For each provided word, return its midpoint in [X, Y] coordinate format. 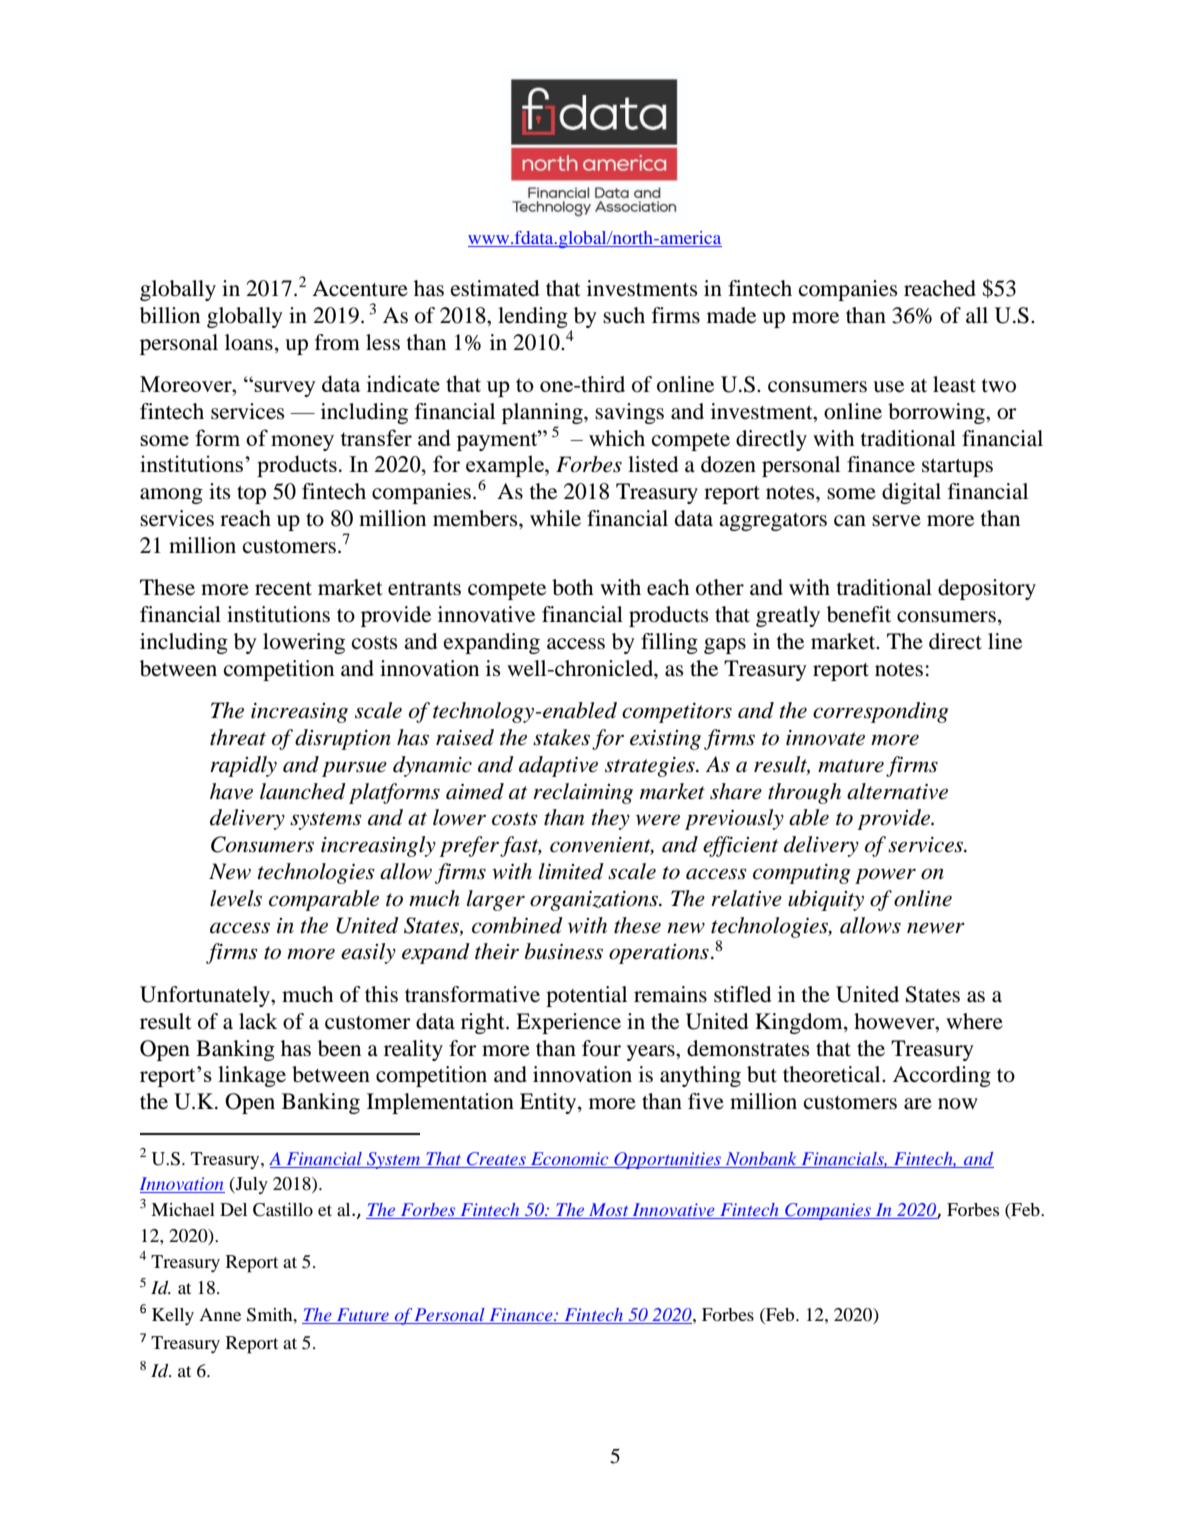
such [624, 315]
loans [249, 342]
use [888, 387]
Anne [220, 1314]
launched [303, 791]
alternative [897, 791]
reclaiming [583, 793]
